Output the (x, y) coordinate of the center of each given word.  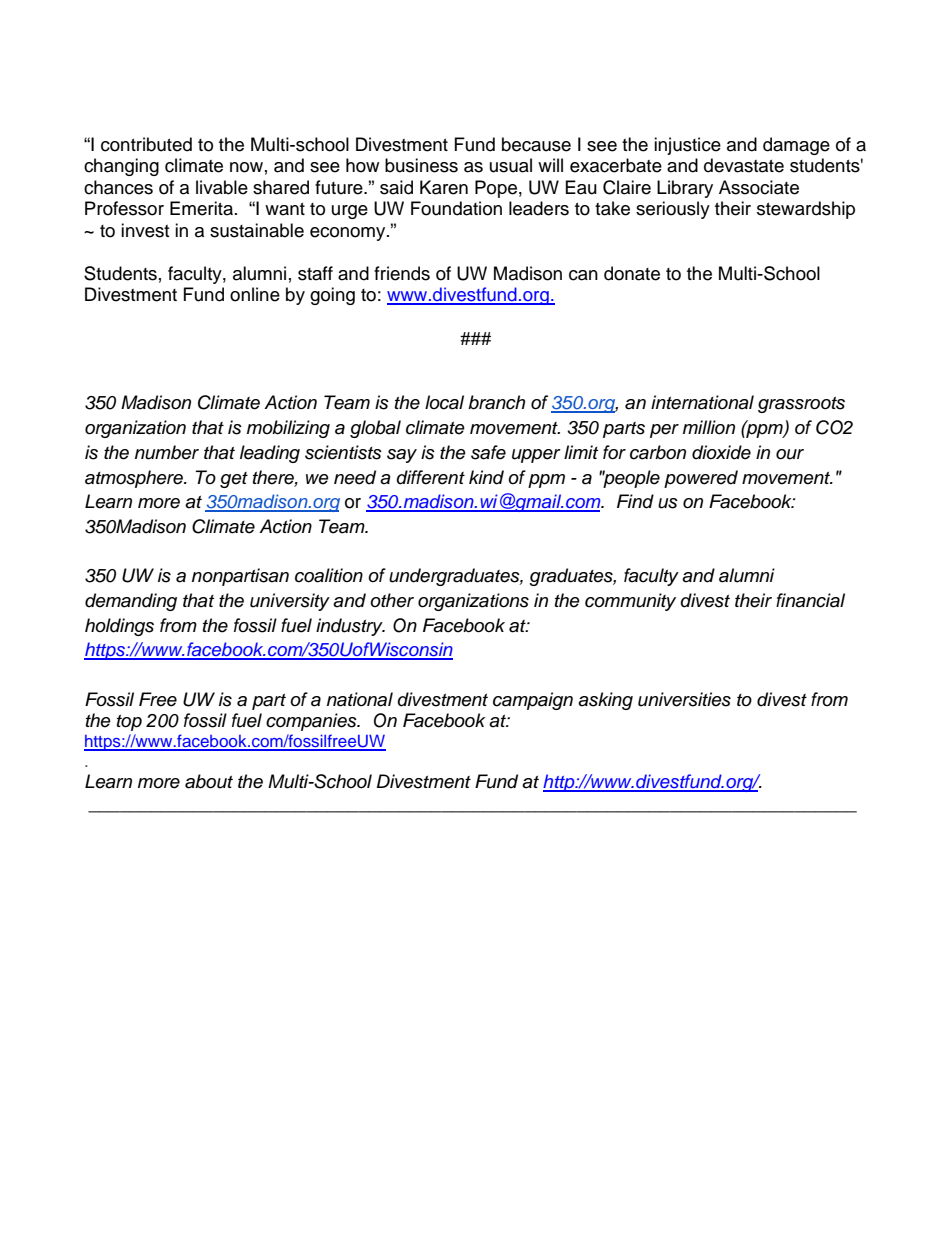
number (167, 452)
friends (402, 273)
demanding (131, 602)
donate (632, 273)
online (255, 294)
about (209, 781)
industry (350, 627)
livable (222, 187)
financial (810, 600)
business (421, 165)
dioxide (721, 452)
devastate (744, 165)
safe (488, 452)
